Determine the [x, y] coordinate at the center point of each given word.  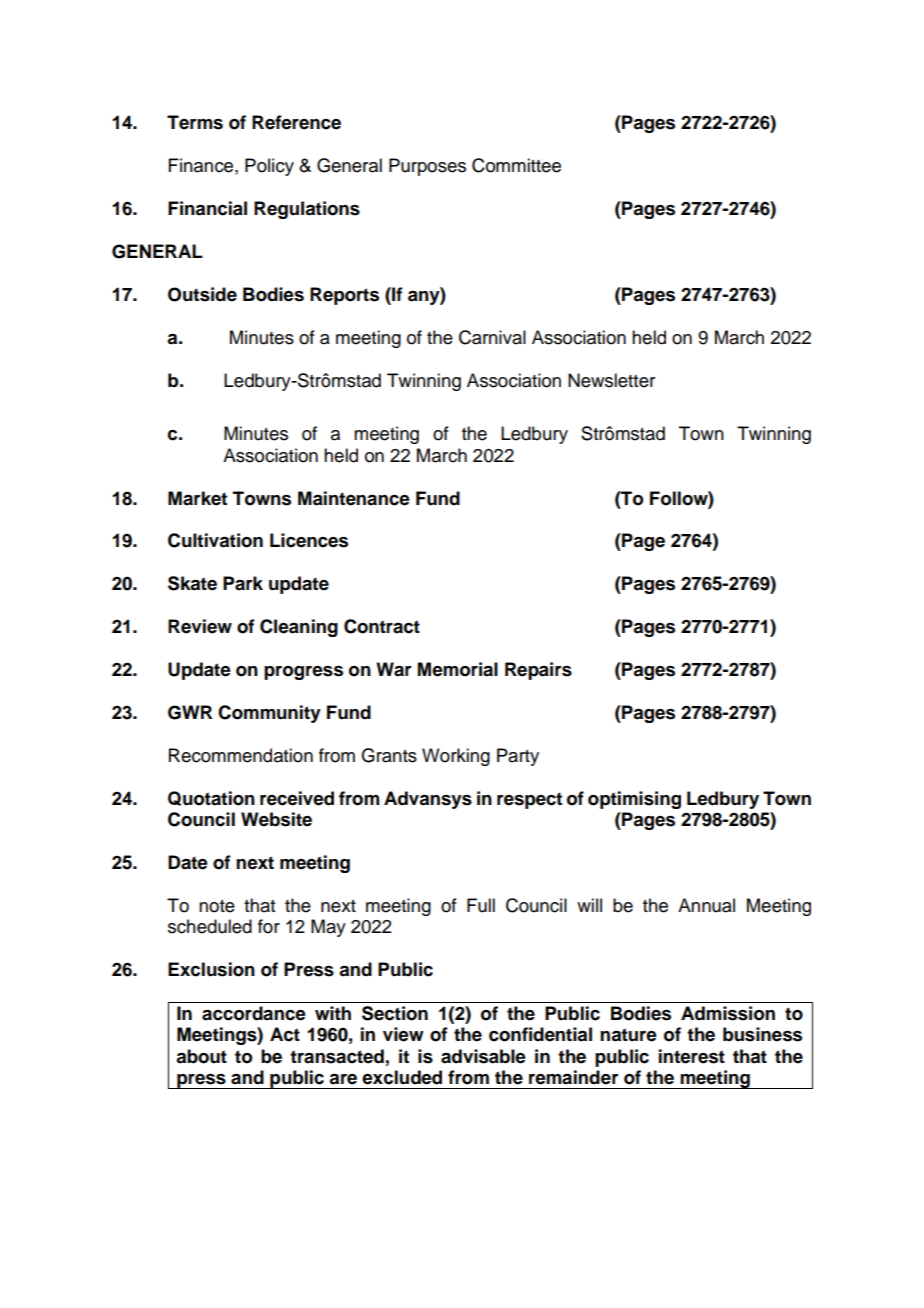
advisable [483, 1056]
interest [692, 1056]
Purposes [427, 167]
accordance [254, 1013]
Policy [269, 167]
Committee [516, 165]
